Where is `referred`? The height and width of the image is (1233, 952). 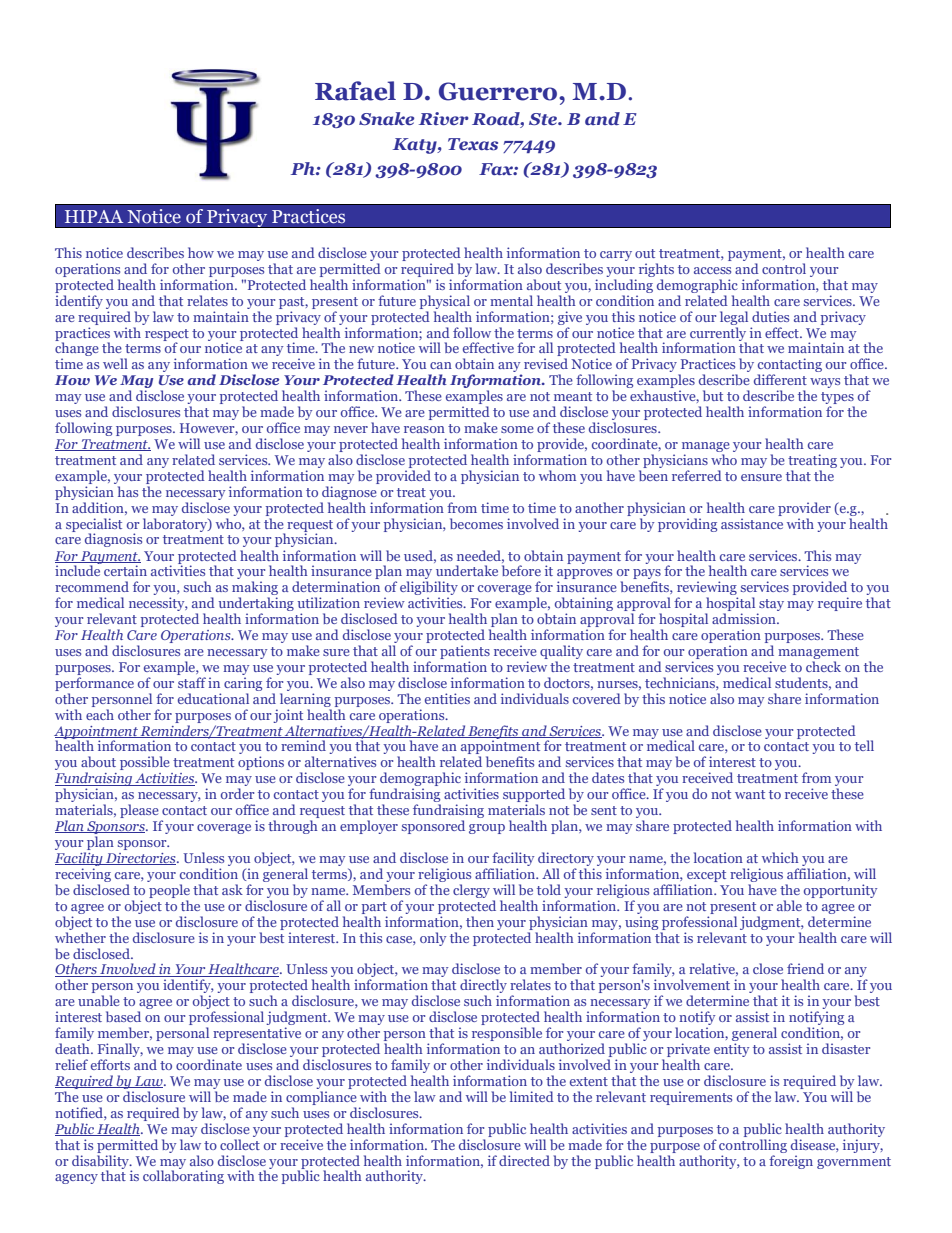
referred is located at coordinates (697, 475).
